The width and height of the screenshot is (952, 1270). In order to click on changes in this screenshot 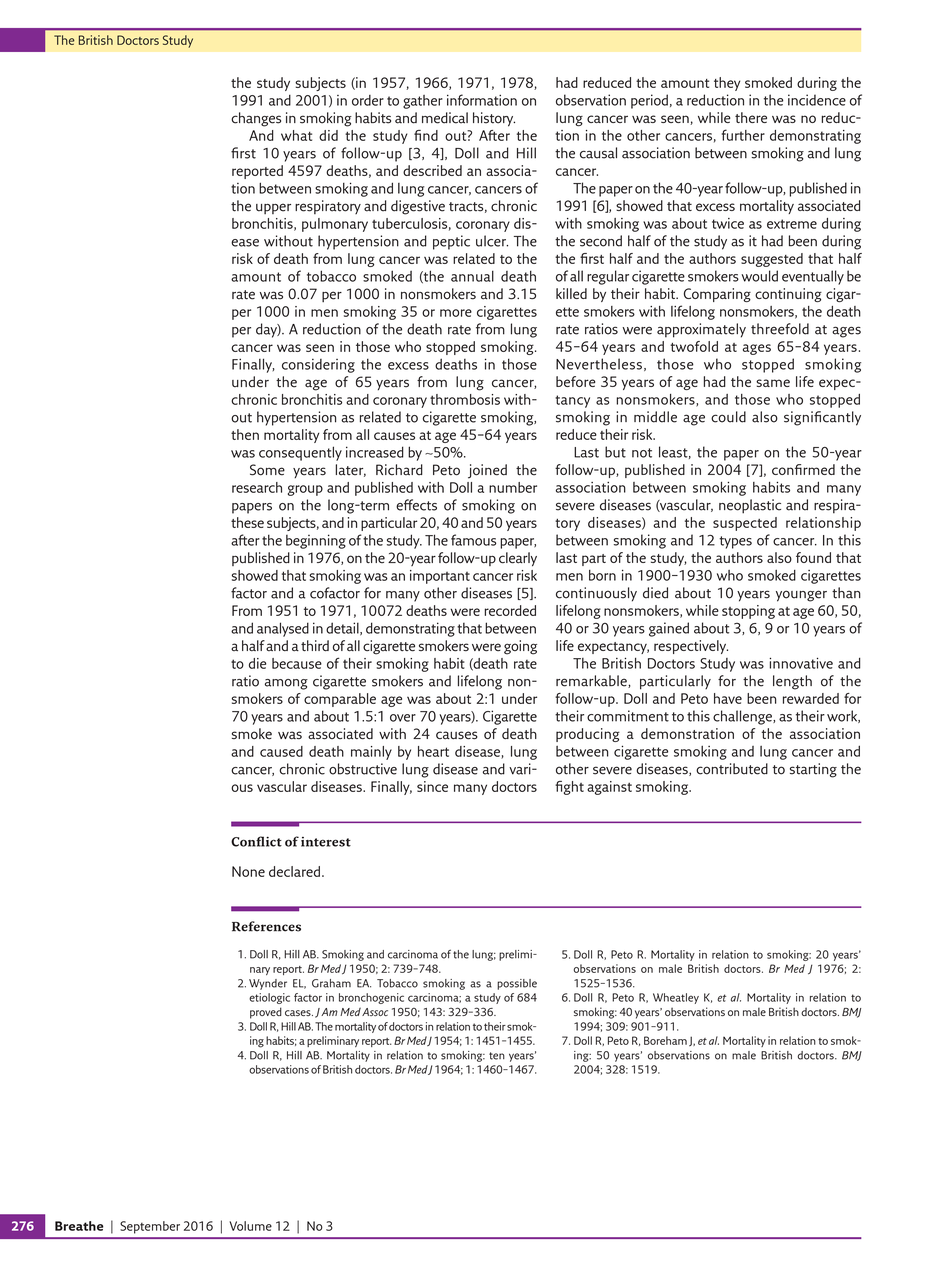, I will do `click(256, 119)`.
